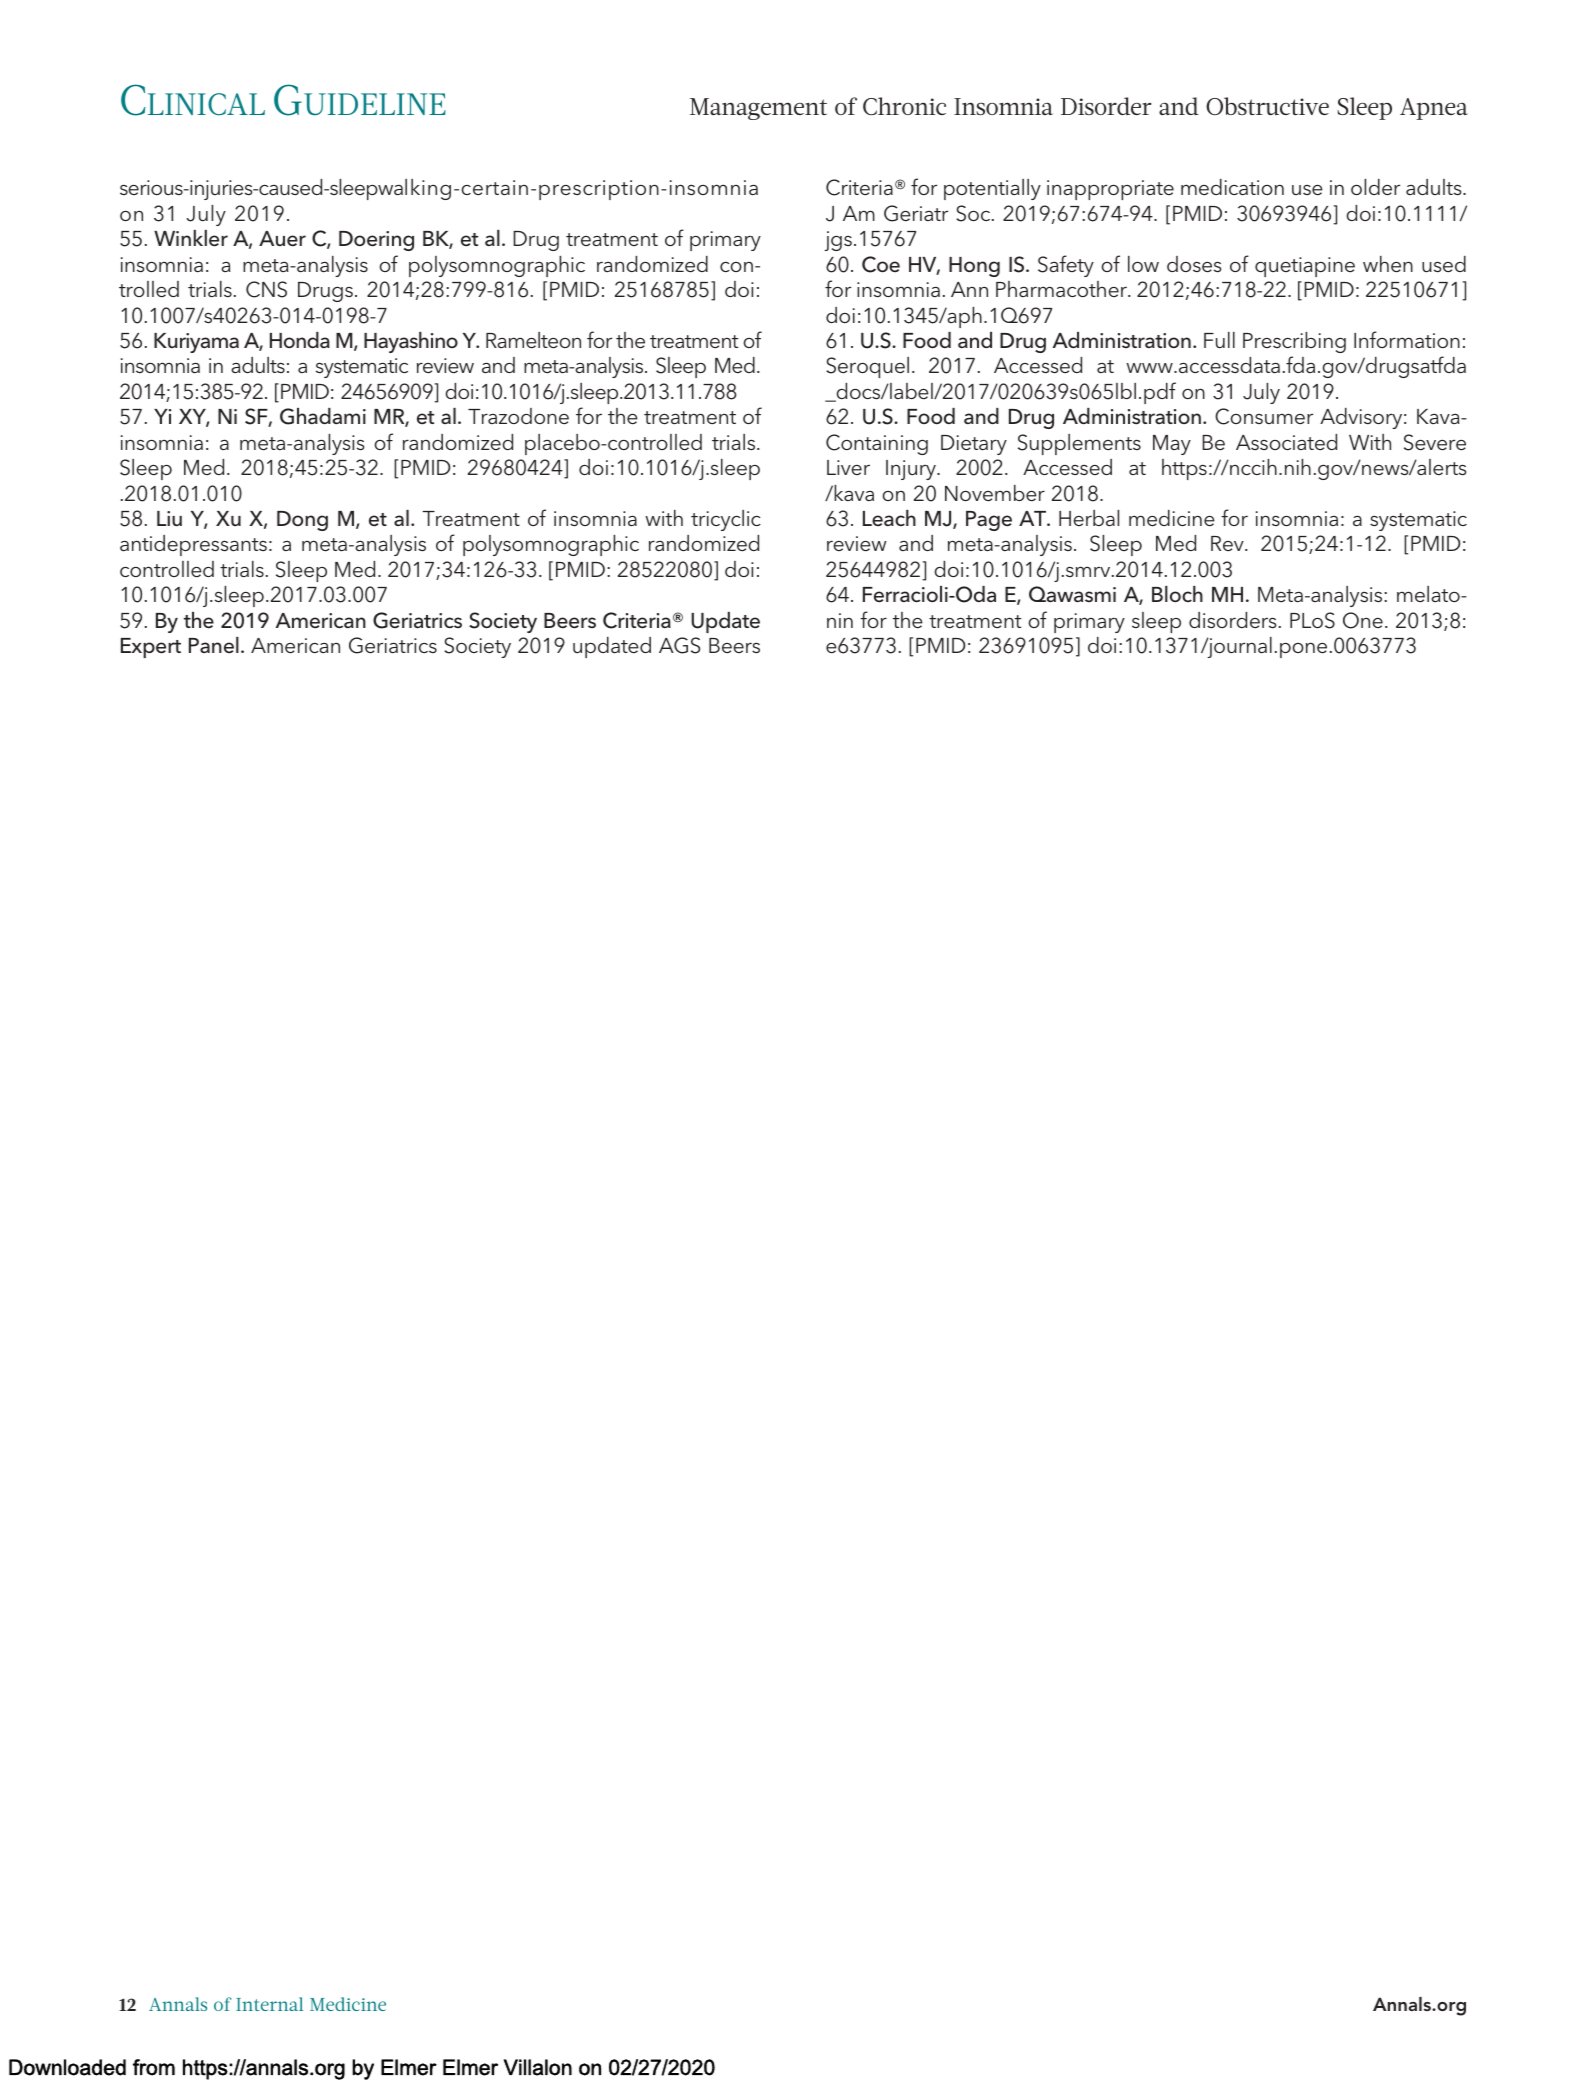  I want to click on medication, so click(1232, 187).
